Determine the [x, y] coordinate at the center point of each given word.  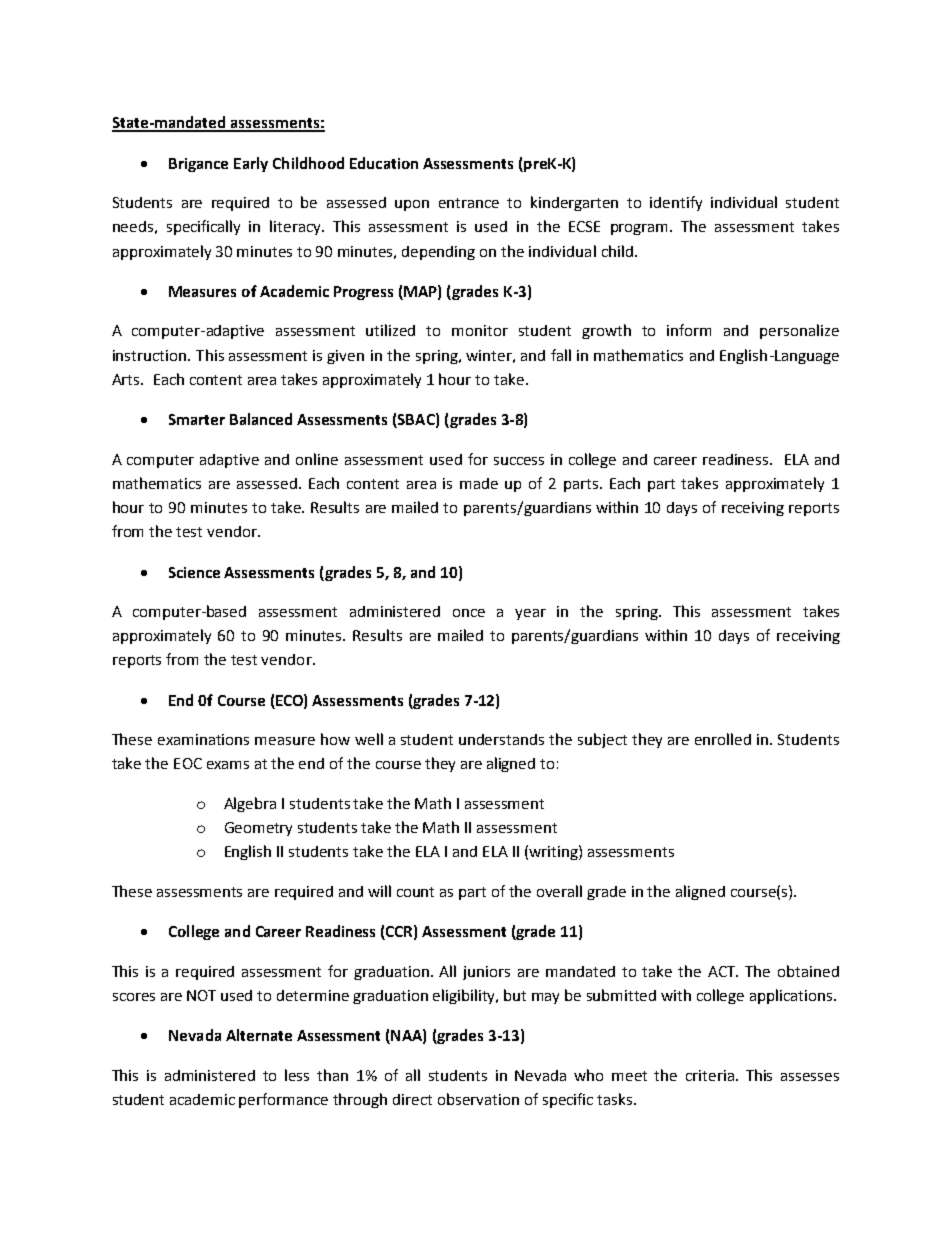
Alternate [259, 1035]
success [519, 461]
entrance [469, 203]
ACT [723, 971]
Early [251, 164]
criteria [710, 1075]
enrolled [723, 739]
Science [194, 572]
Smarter [197, 419]
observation [478, 1099]
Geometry [258, 829]
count [415, 892]
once [469, 613]
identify [676, 203]
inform [689, 330]
